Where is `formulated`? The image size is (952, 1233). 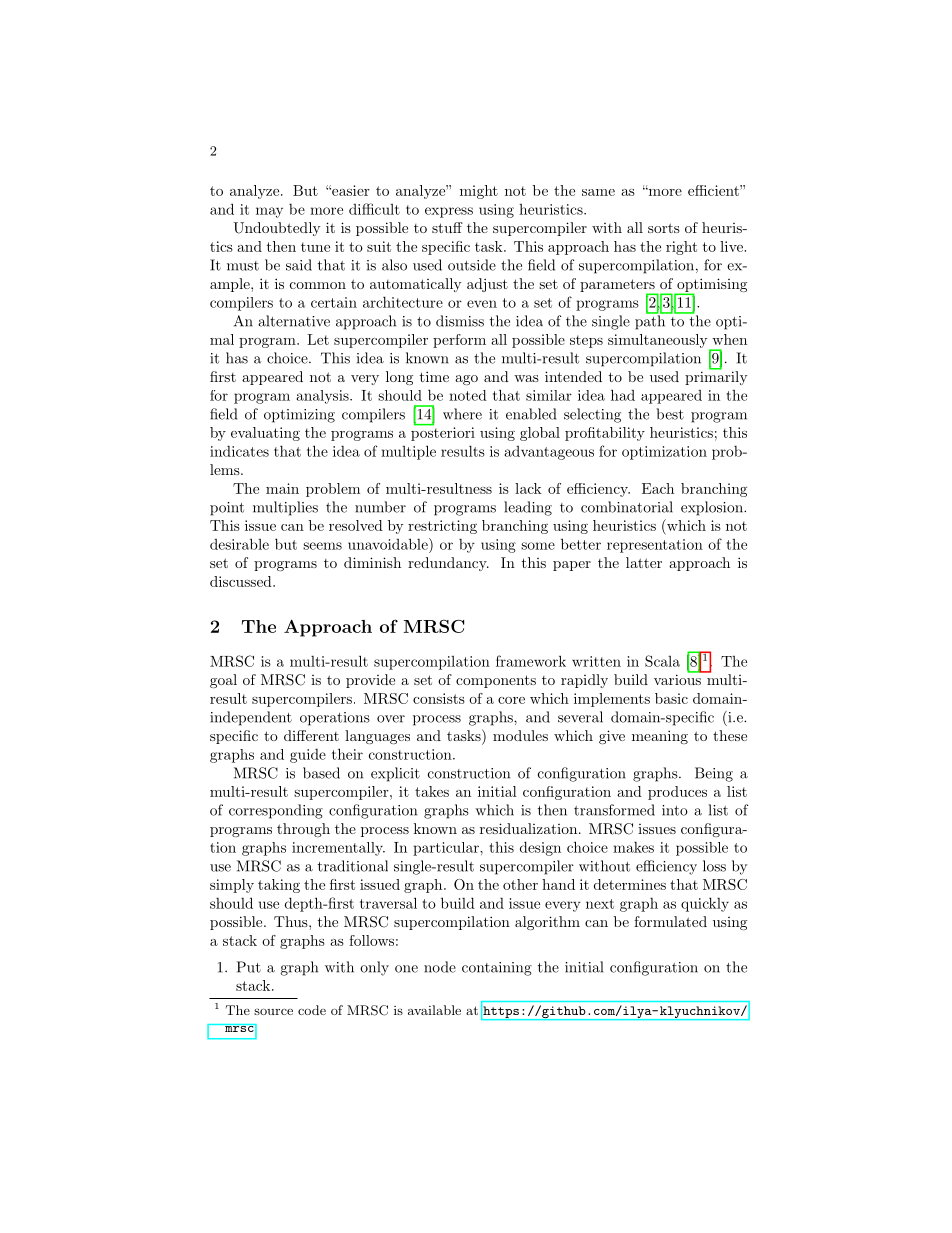 formulated is located at coordinates (670, 921).
